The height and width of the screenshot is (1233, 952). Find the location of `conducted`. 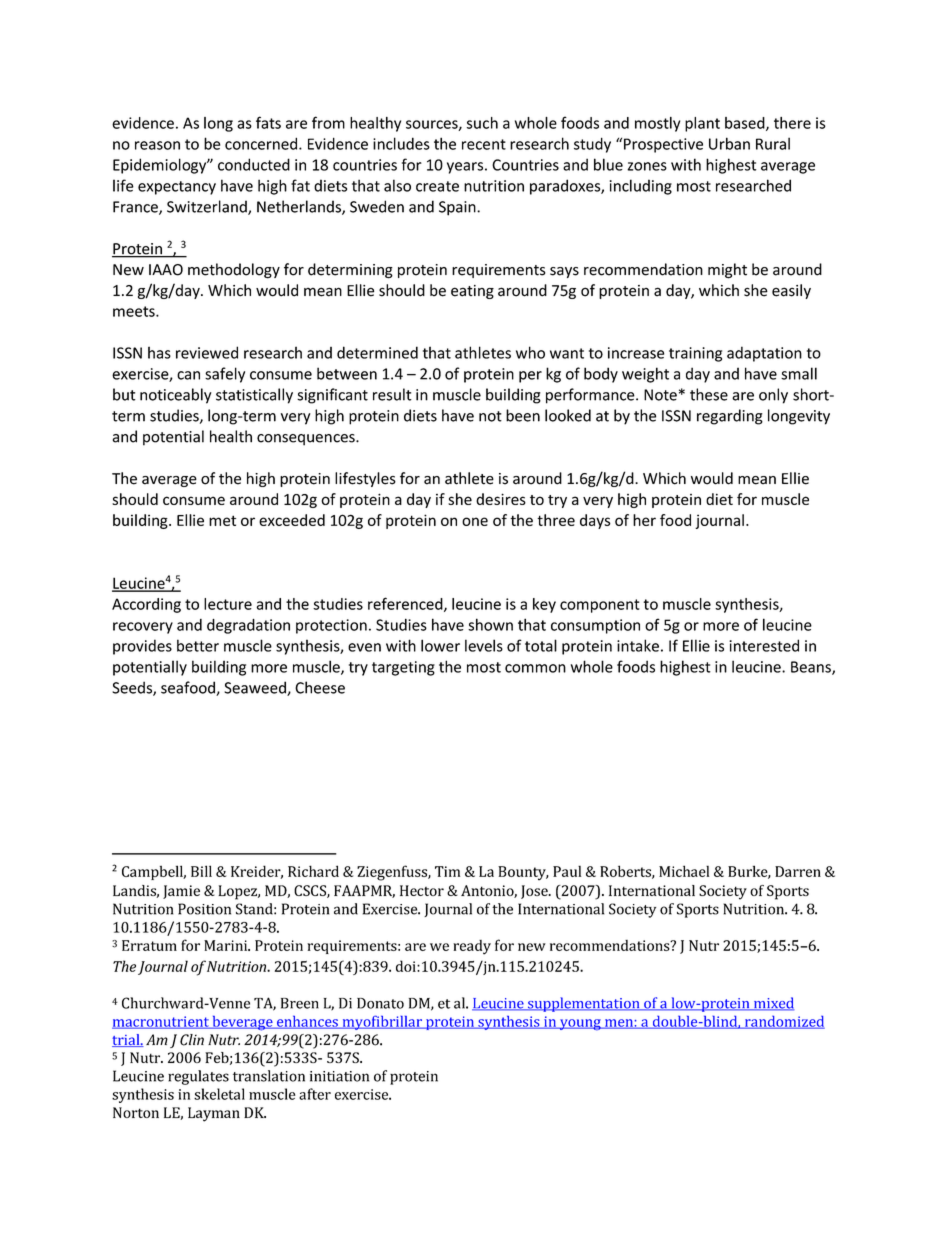

conducted is located at coordinates (254, 164).
